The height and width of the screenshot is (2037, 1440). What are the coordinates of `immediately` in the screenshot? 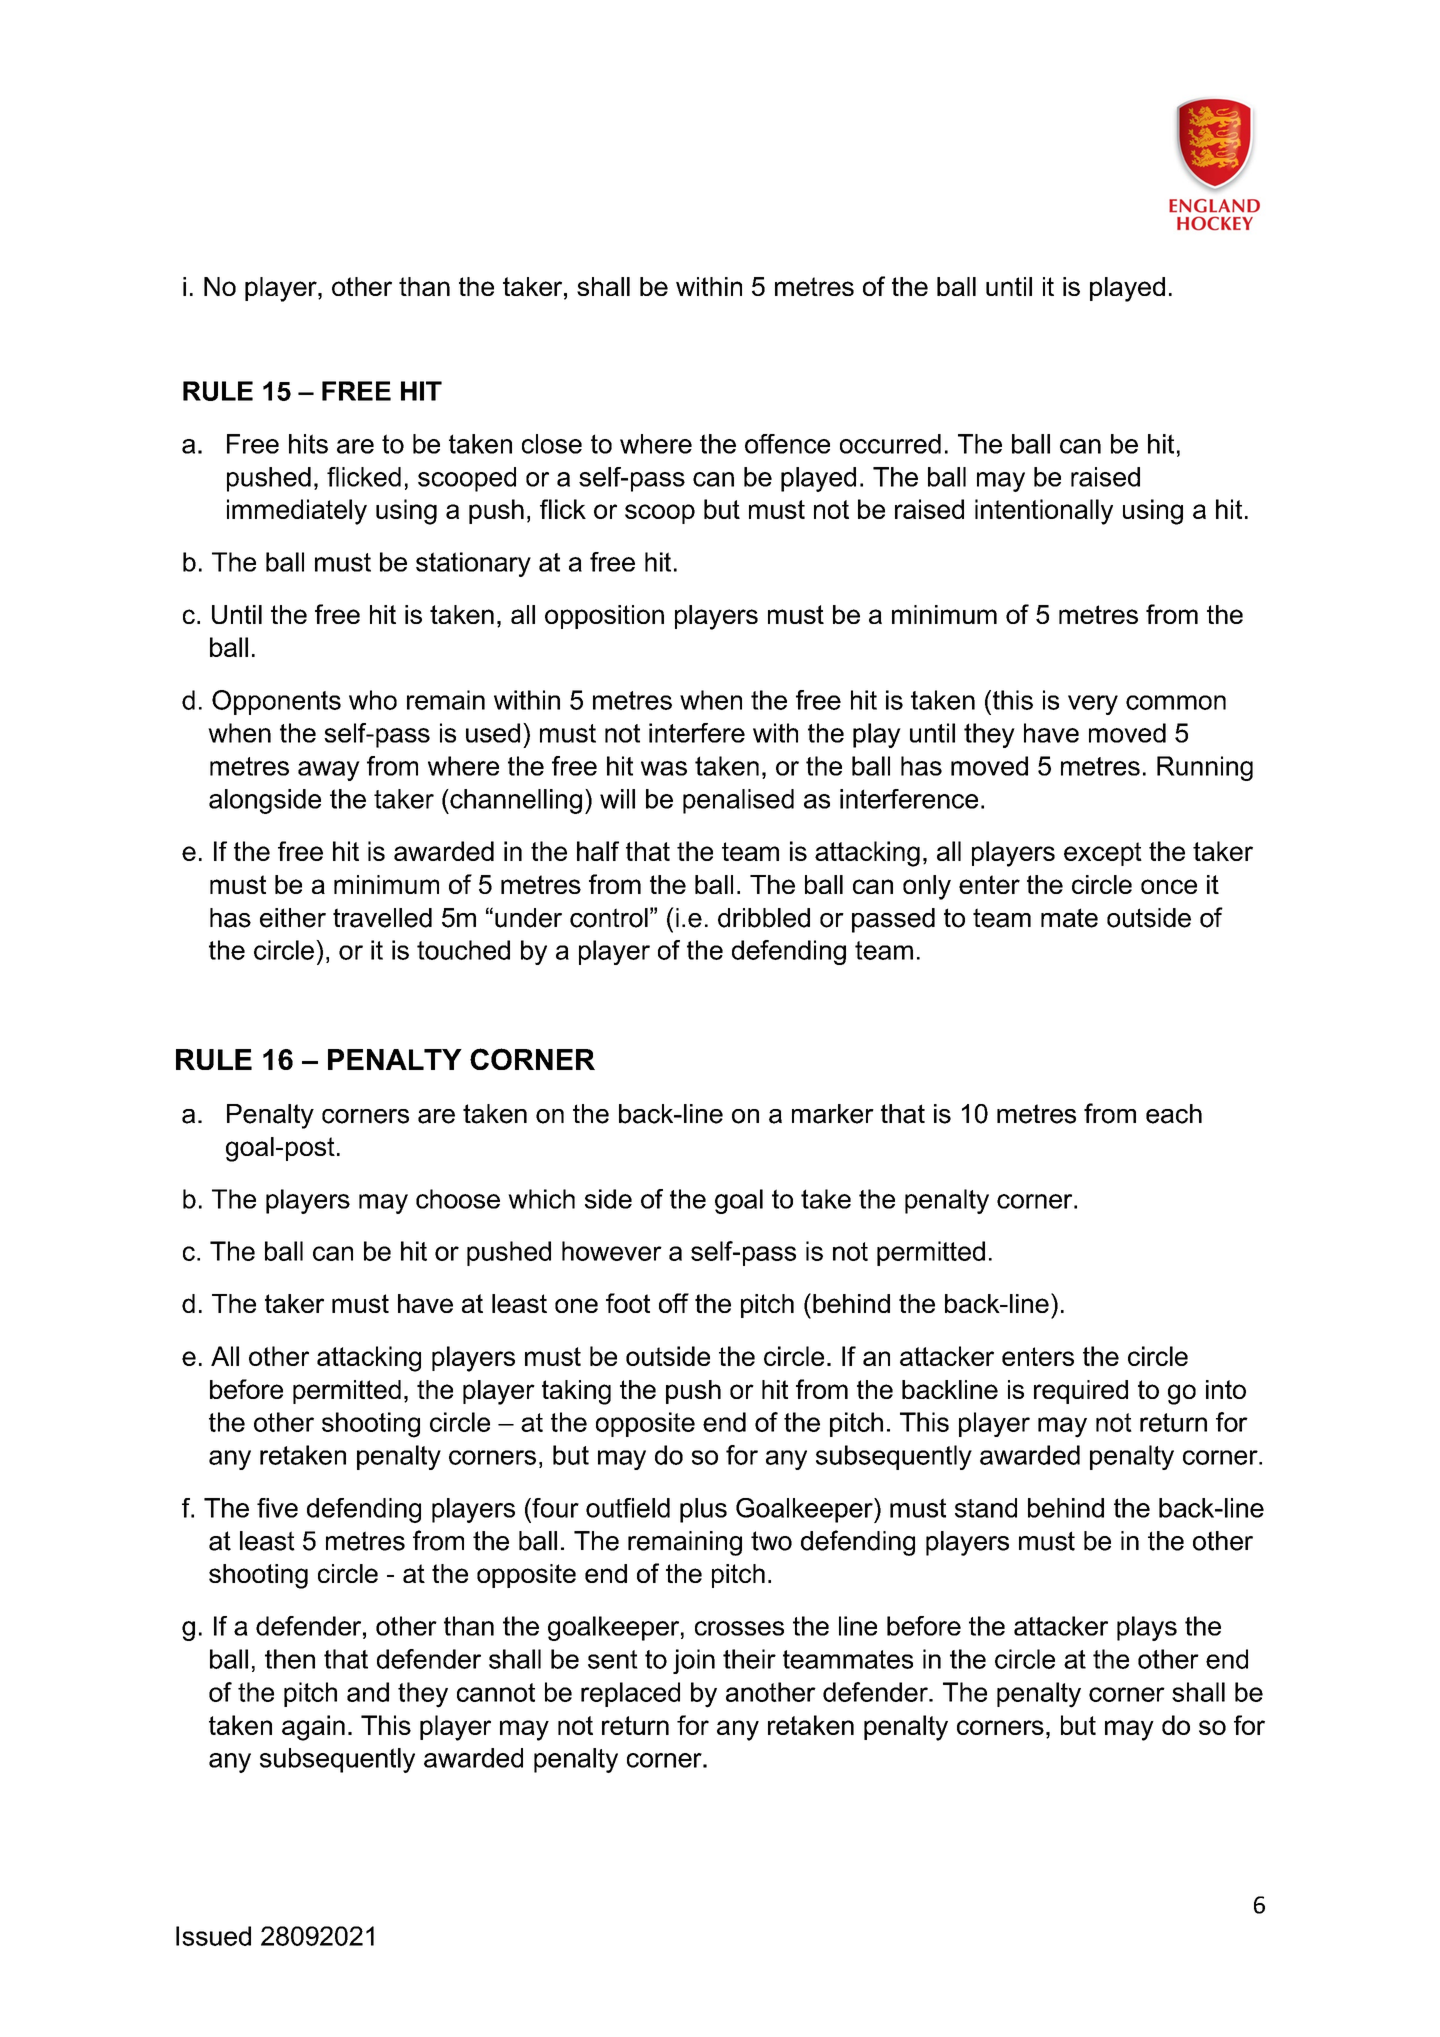 It's located at (297, 512).
